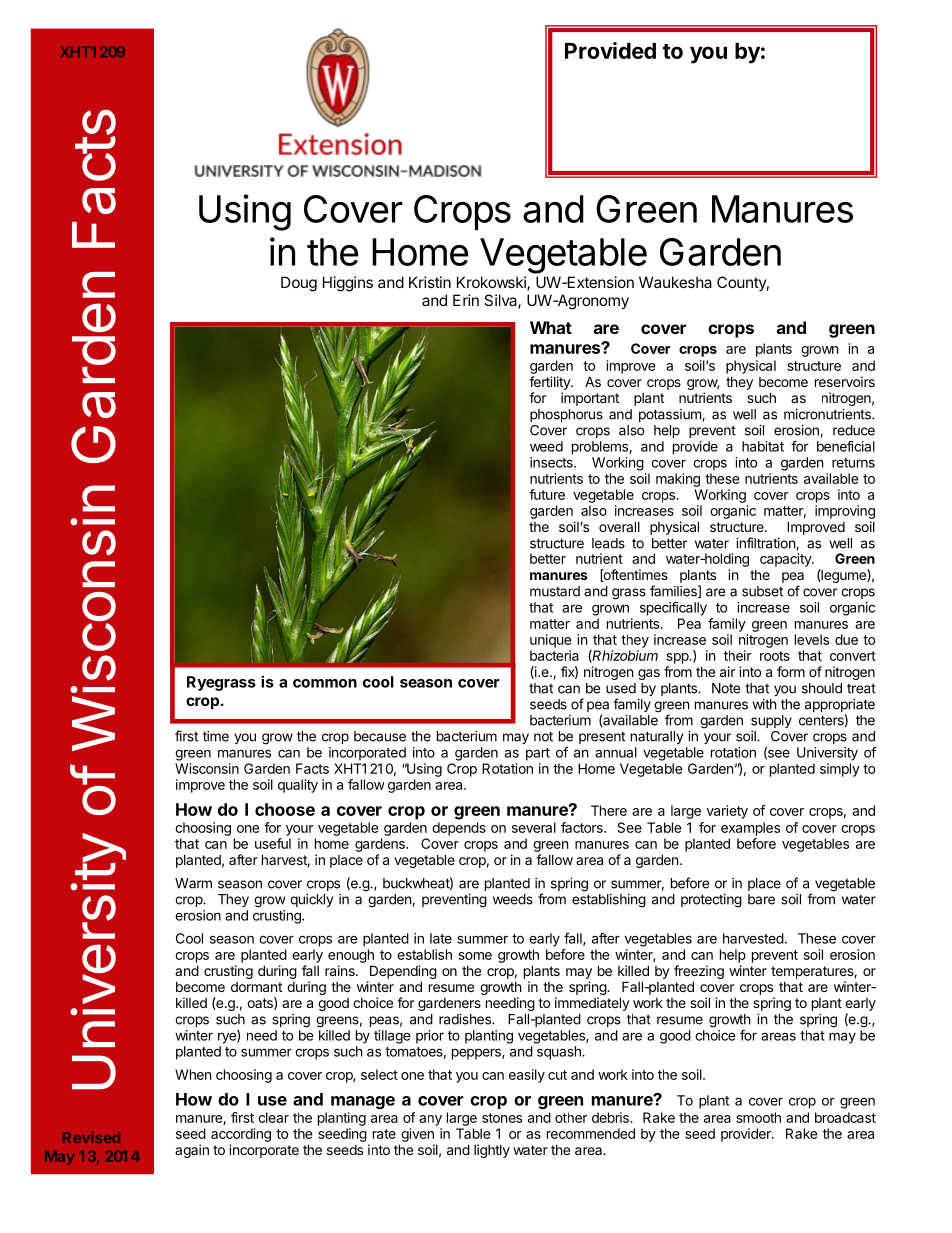 This document has height=1233, width=952. Describe the element at coordinates (466, 300) in the document. I see `Erin` at that location.
